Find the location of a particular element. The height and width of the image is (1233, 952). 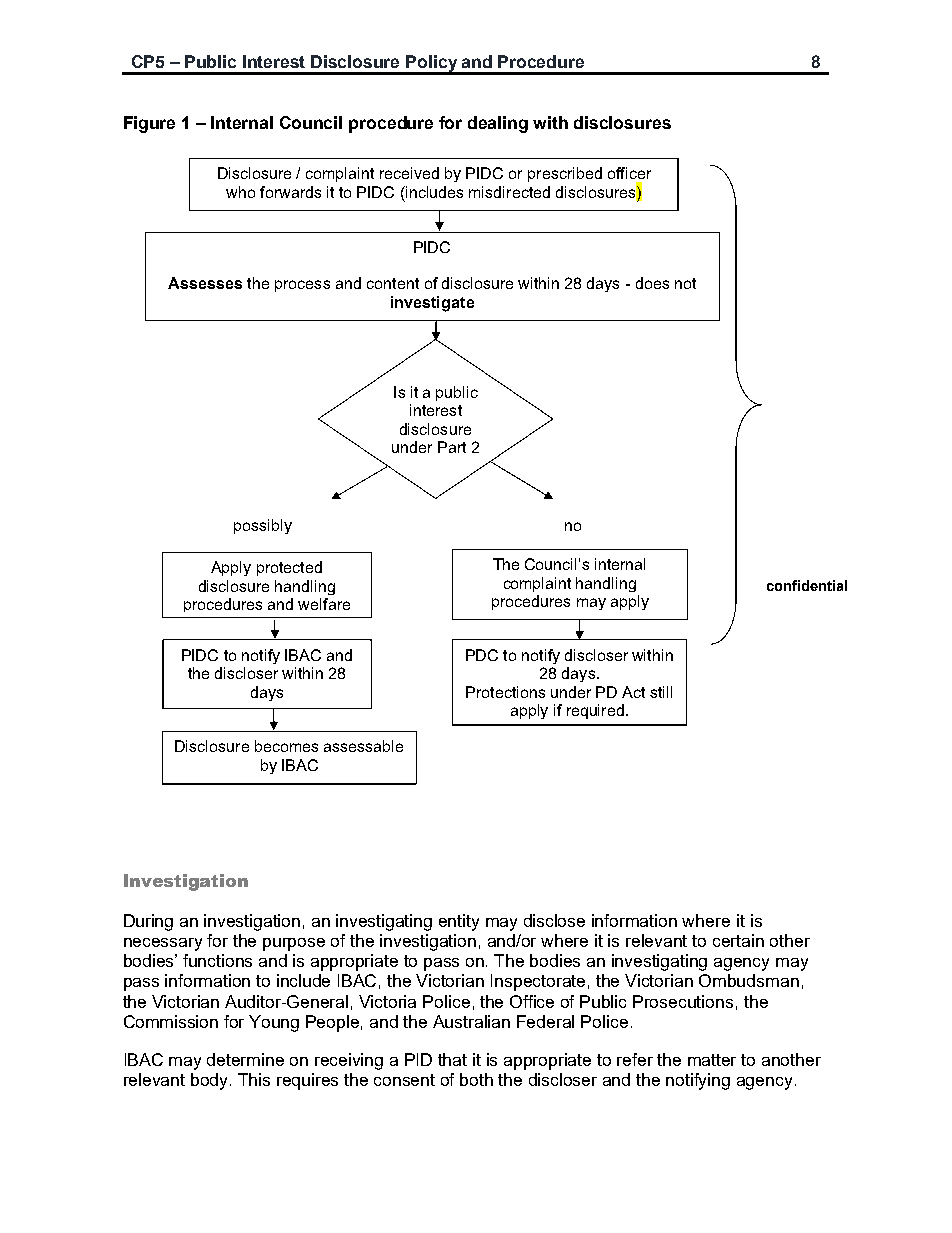

PDC is located at coordinates (482, 655).
